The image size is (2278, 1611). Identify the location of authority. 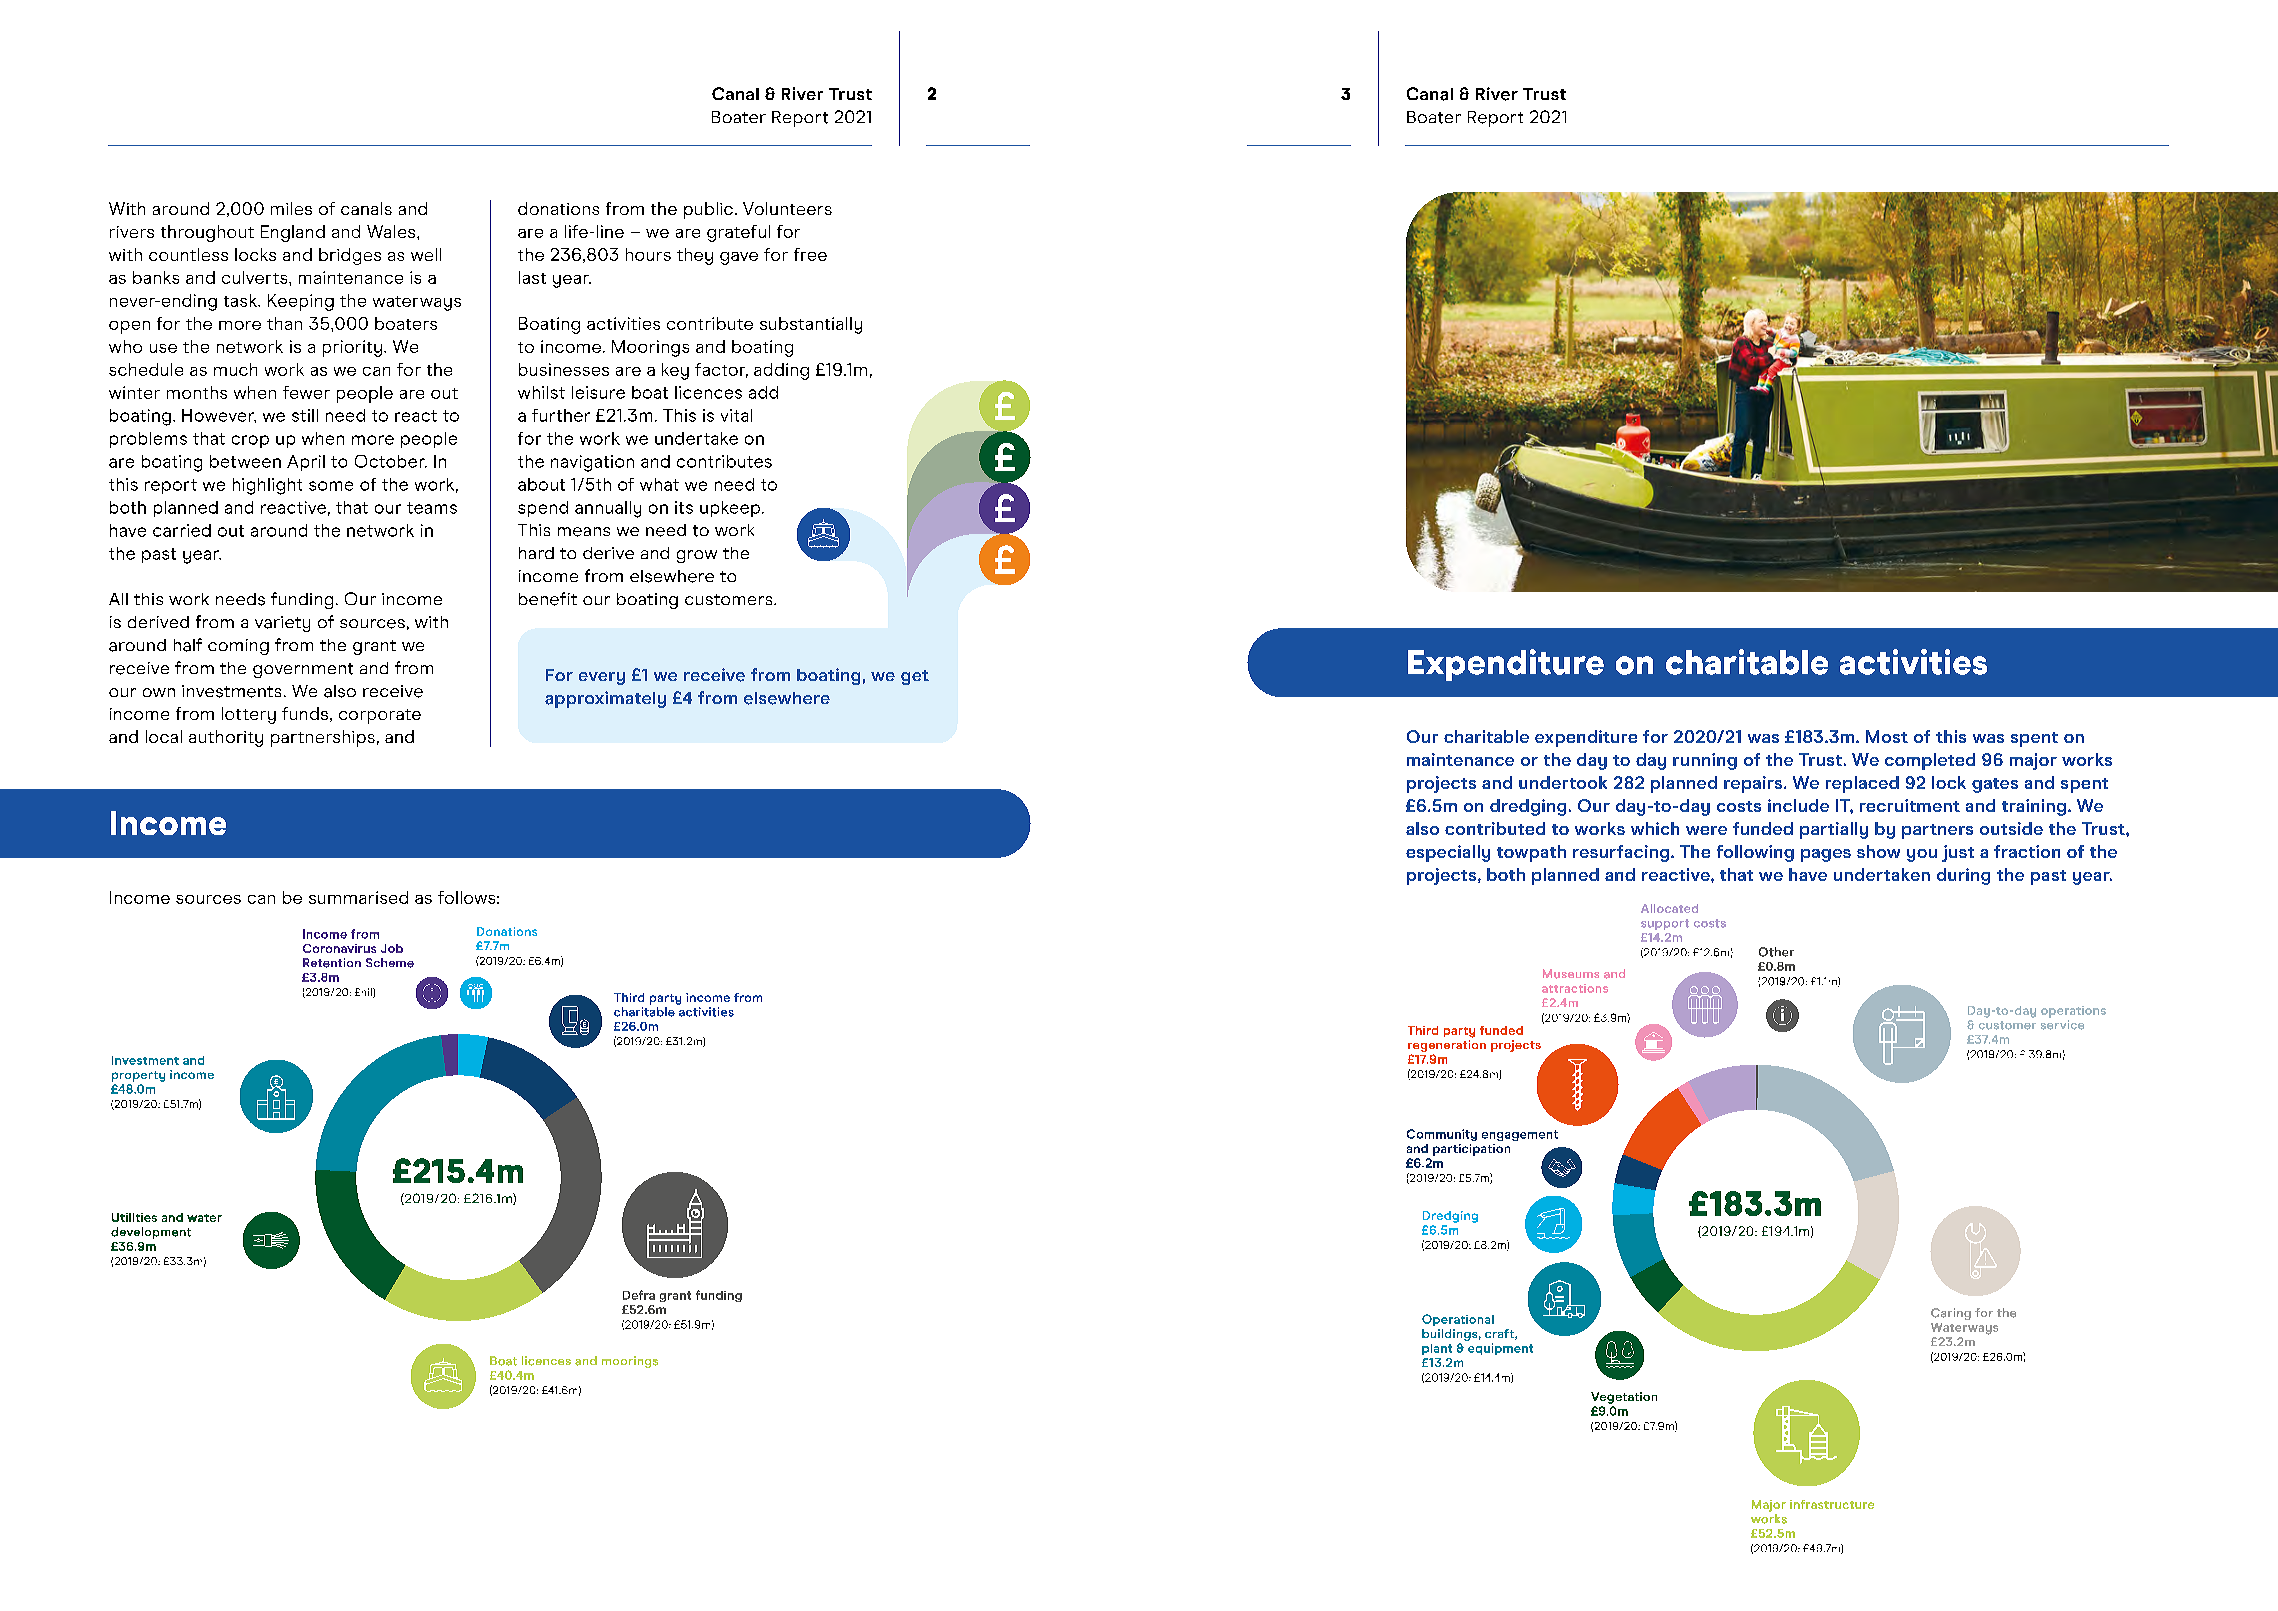
(226, 738).
